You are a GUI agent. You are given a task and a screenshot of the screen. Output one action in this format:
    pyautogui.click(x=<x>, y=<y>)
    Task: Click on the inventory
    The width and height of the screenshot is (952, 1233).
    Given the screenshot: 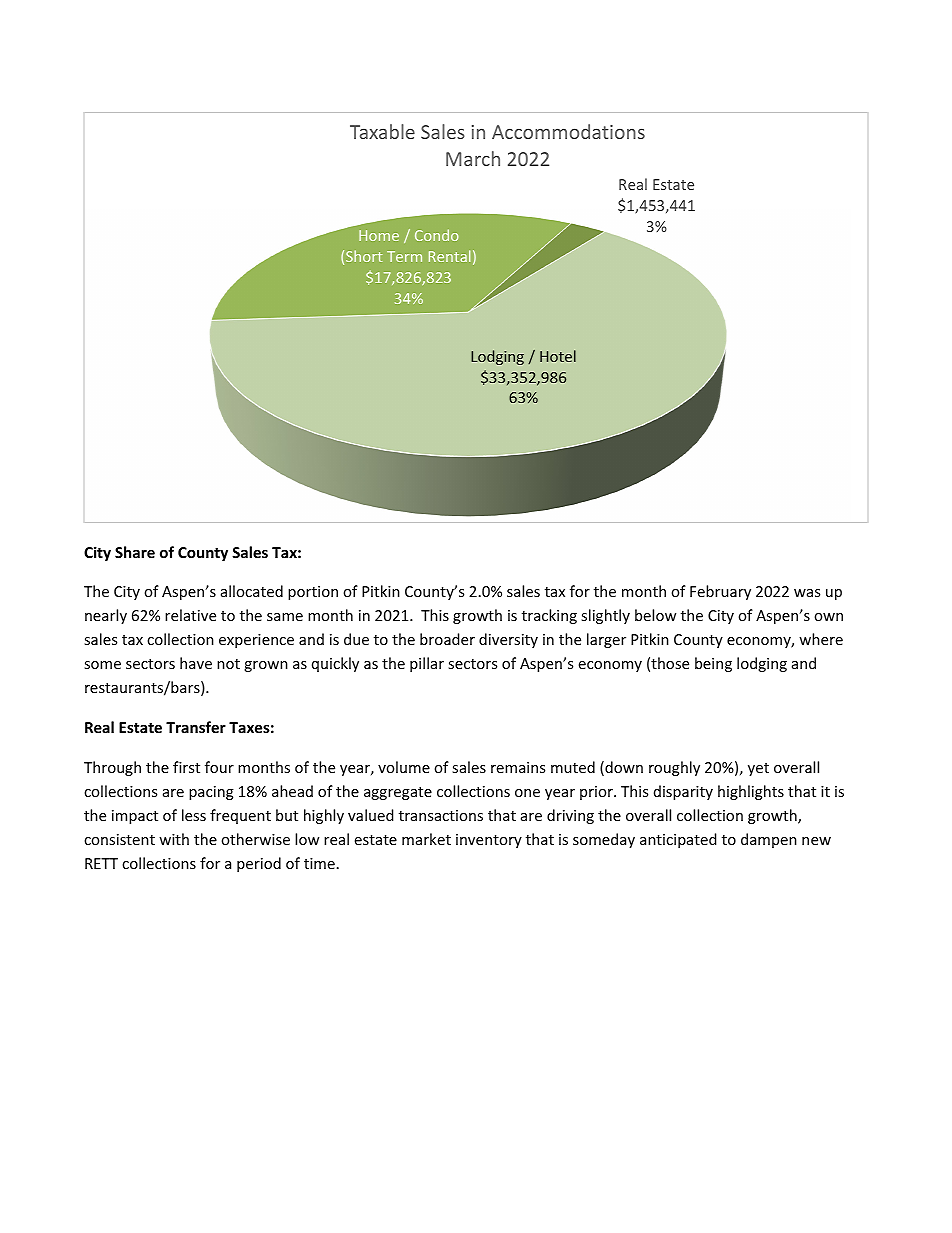 What is the action you would take?
    pyautogui.click(x=489, y=841)
